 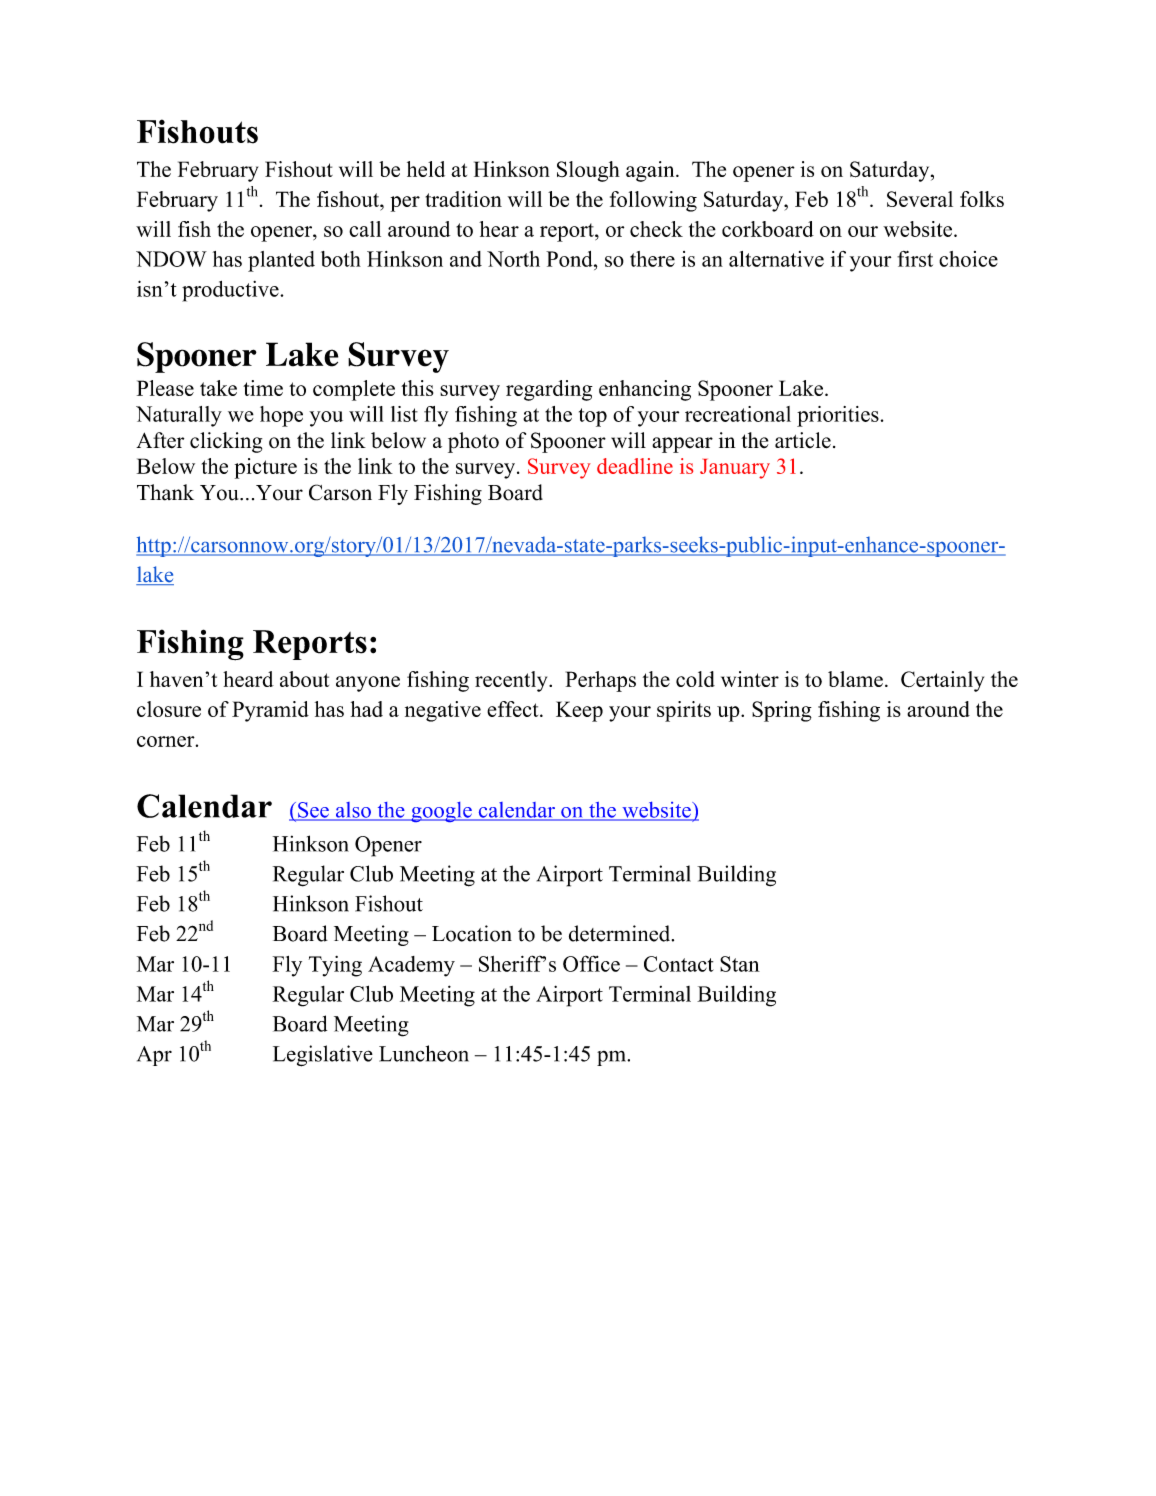 I want to click on Perhaps, so click(x=601, y=681).
